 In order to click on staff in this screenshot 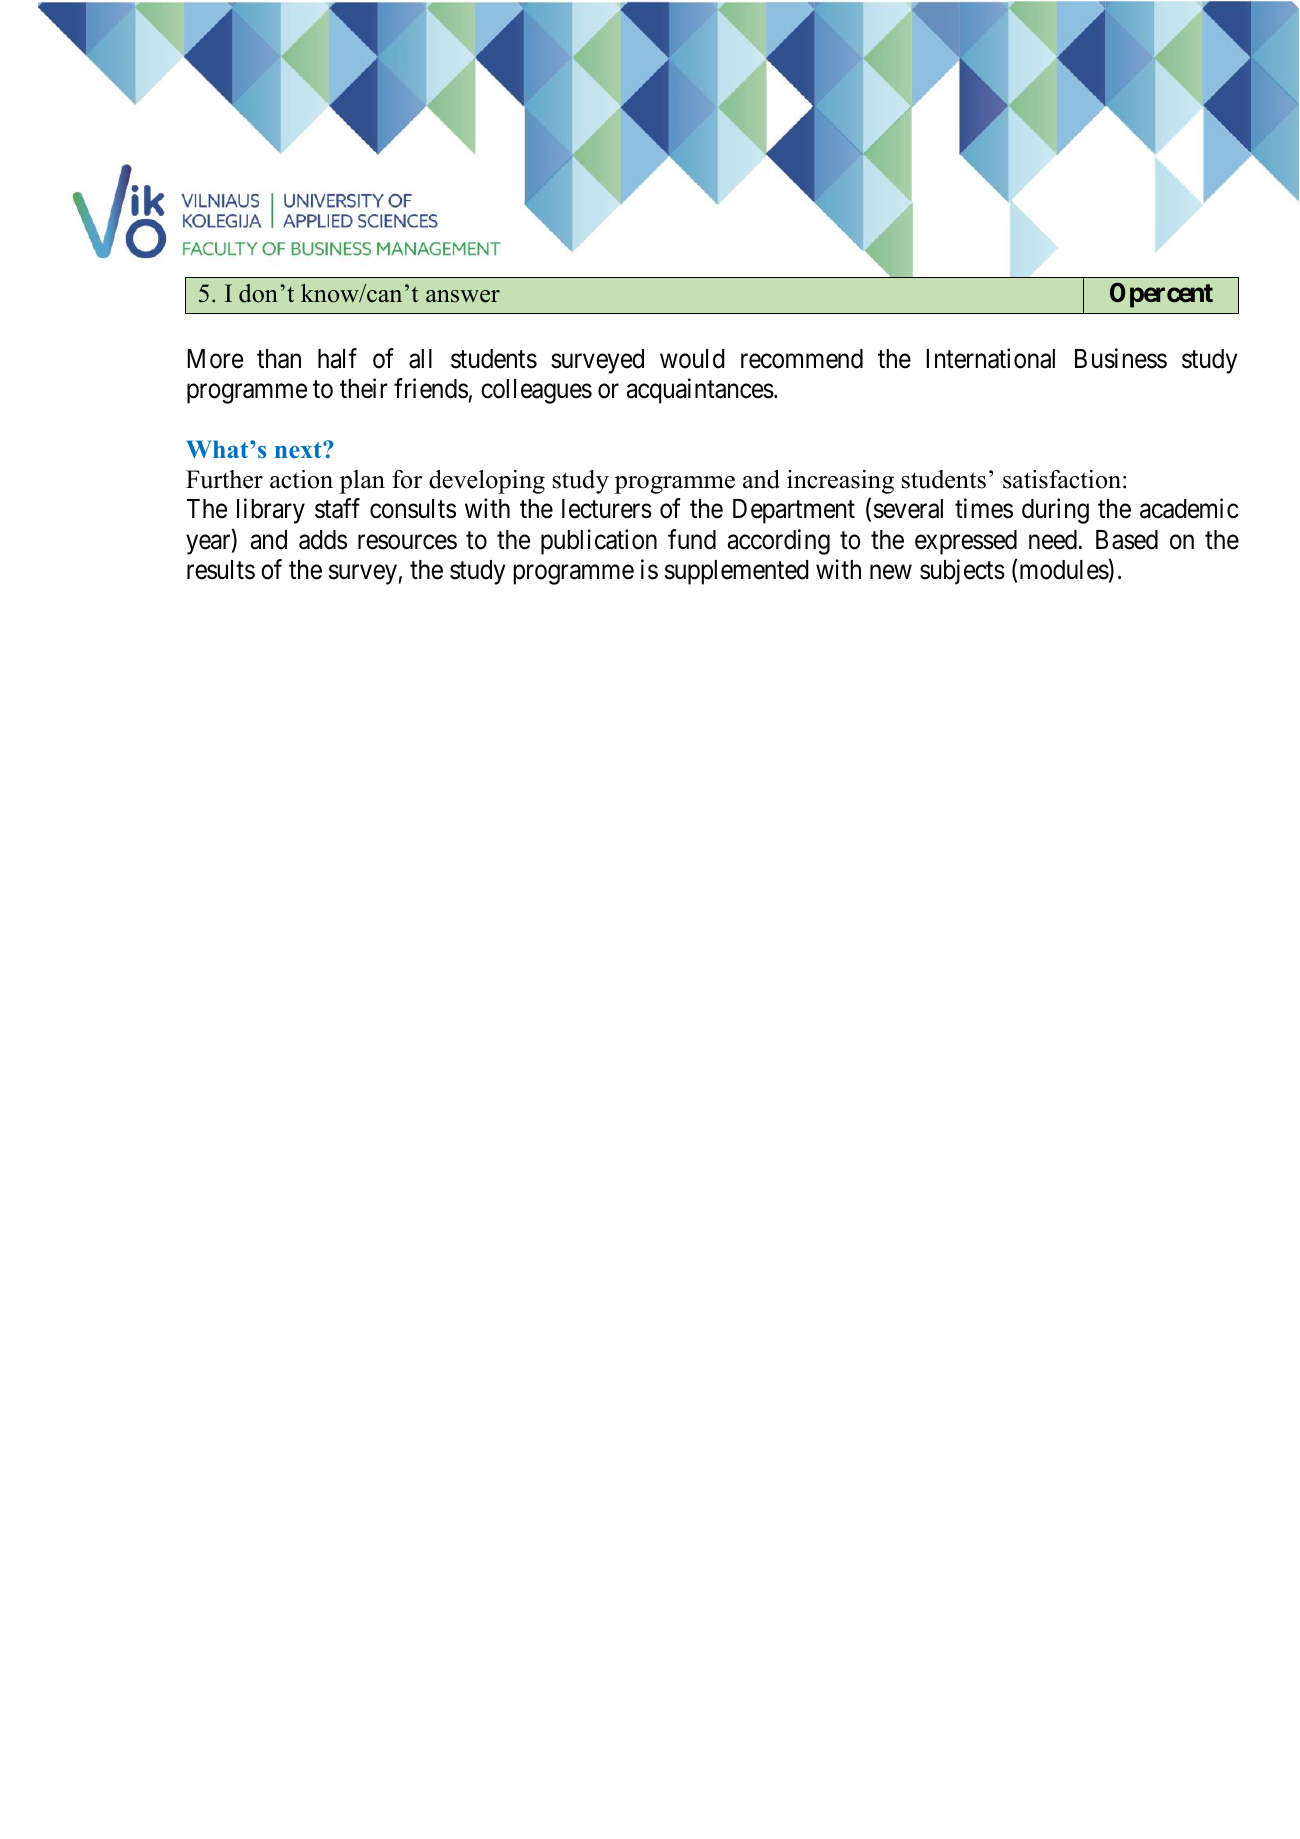, I will do `click(337, 509)`.
